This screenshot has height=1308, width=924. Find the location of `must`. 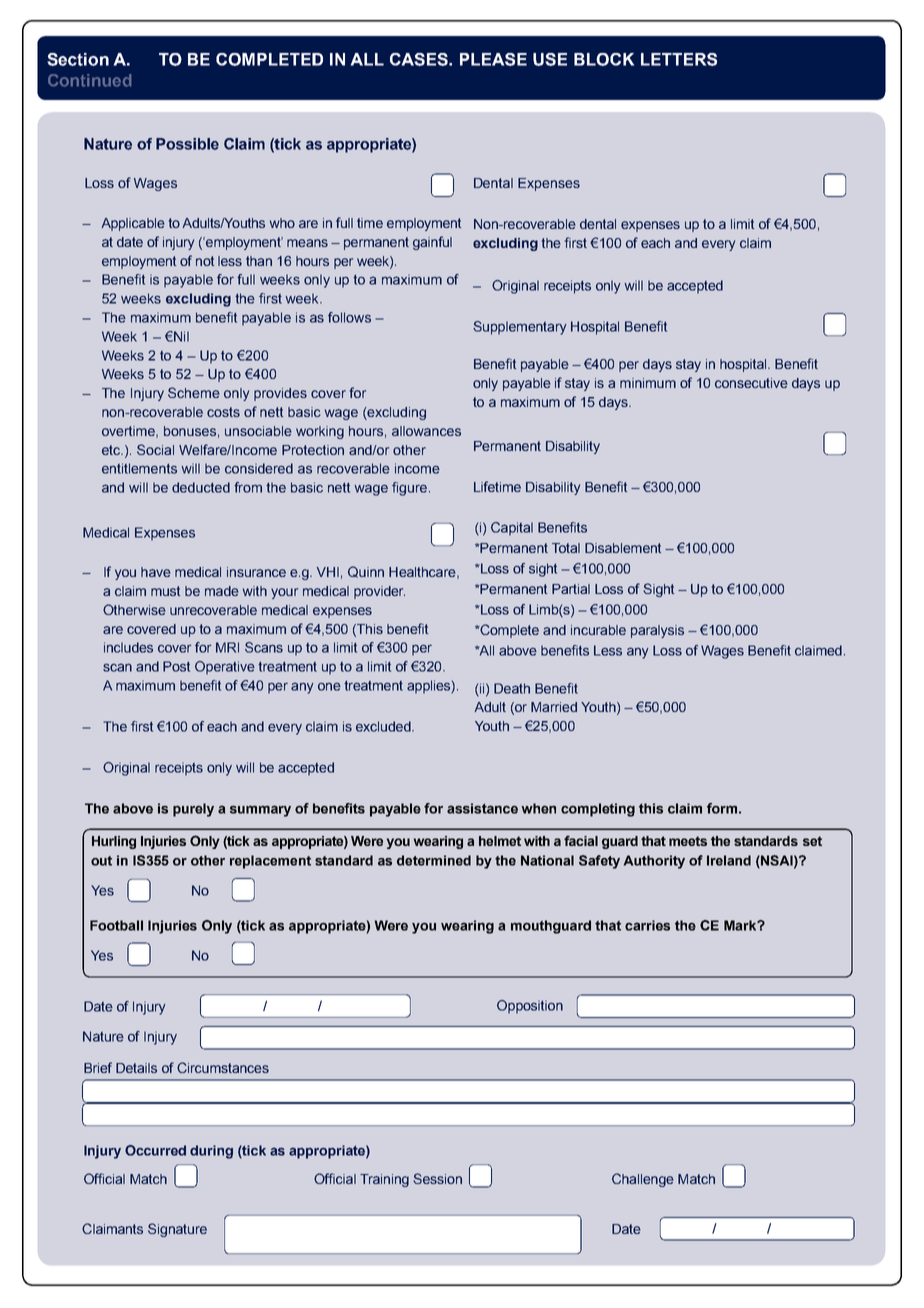

must is located at coordinates (165, 591).
